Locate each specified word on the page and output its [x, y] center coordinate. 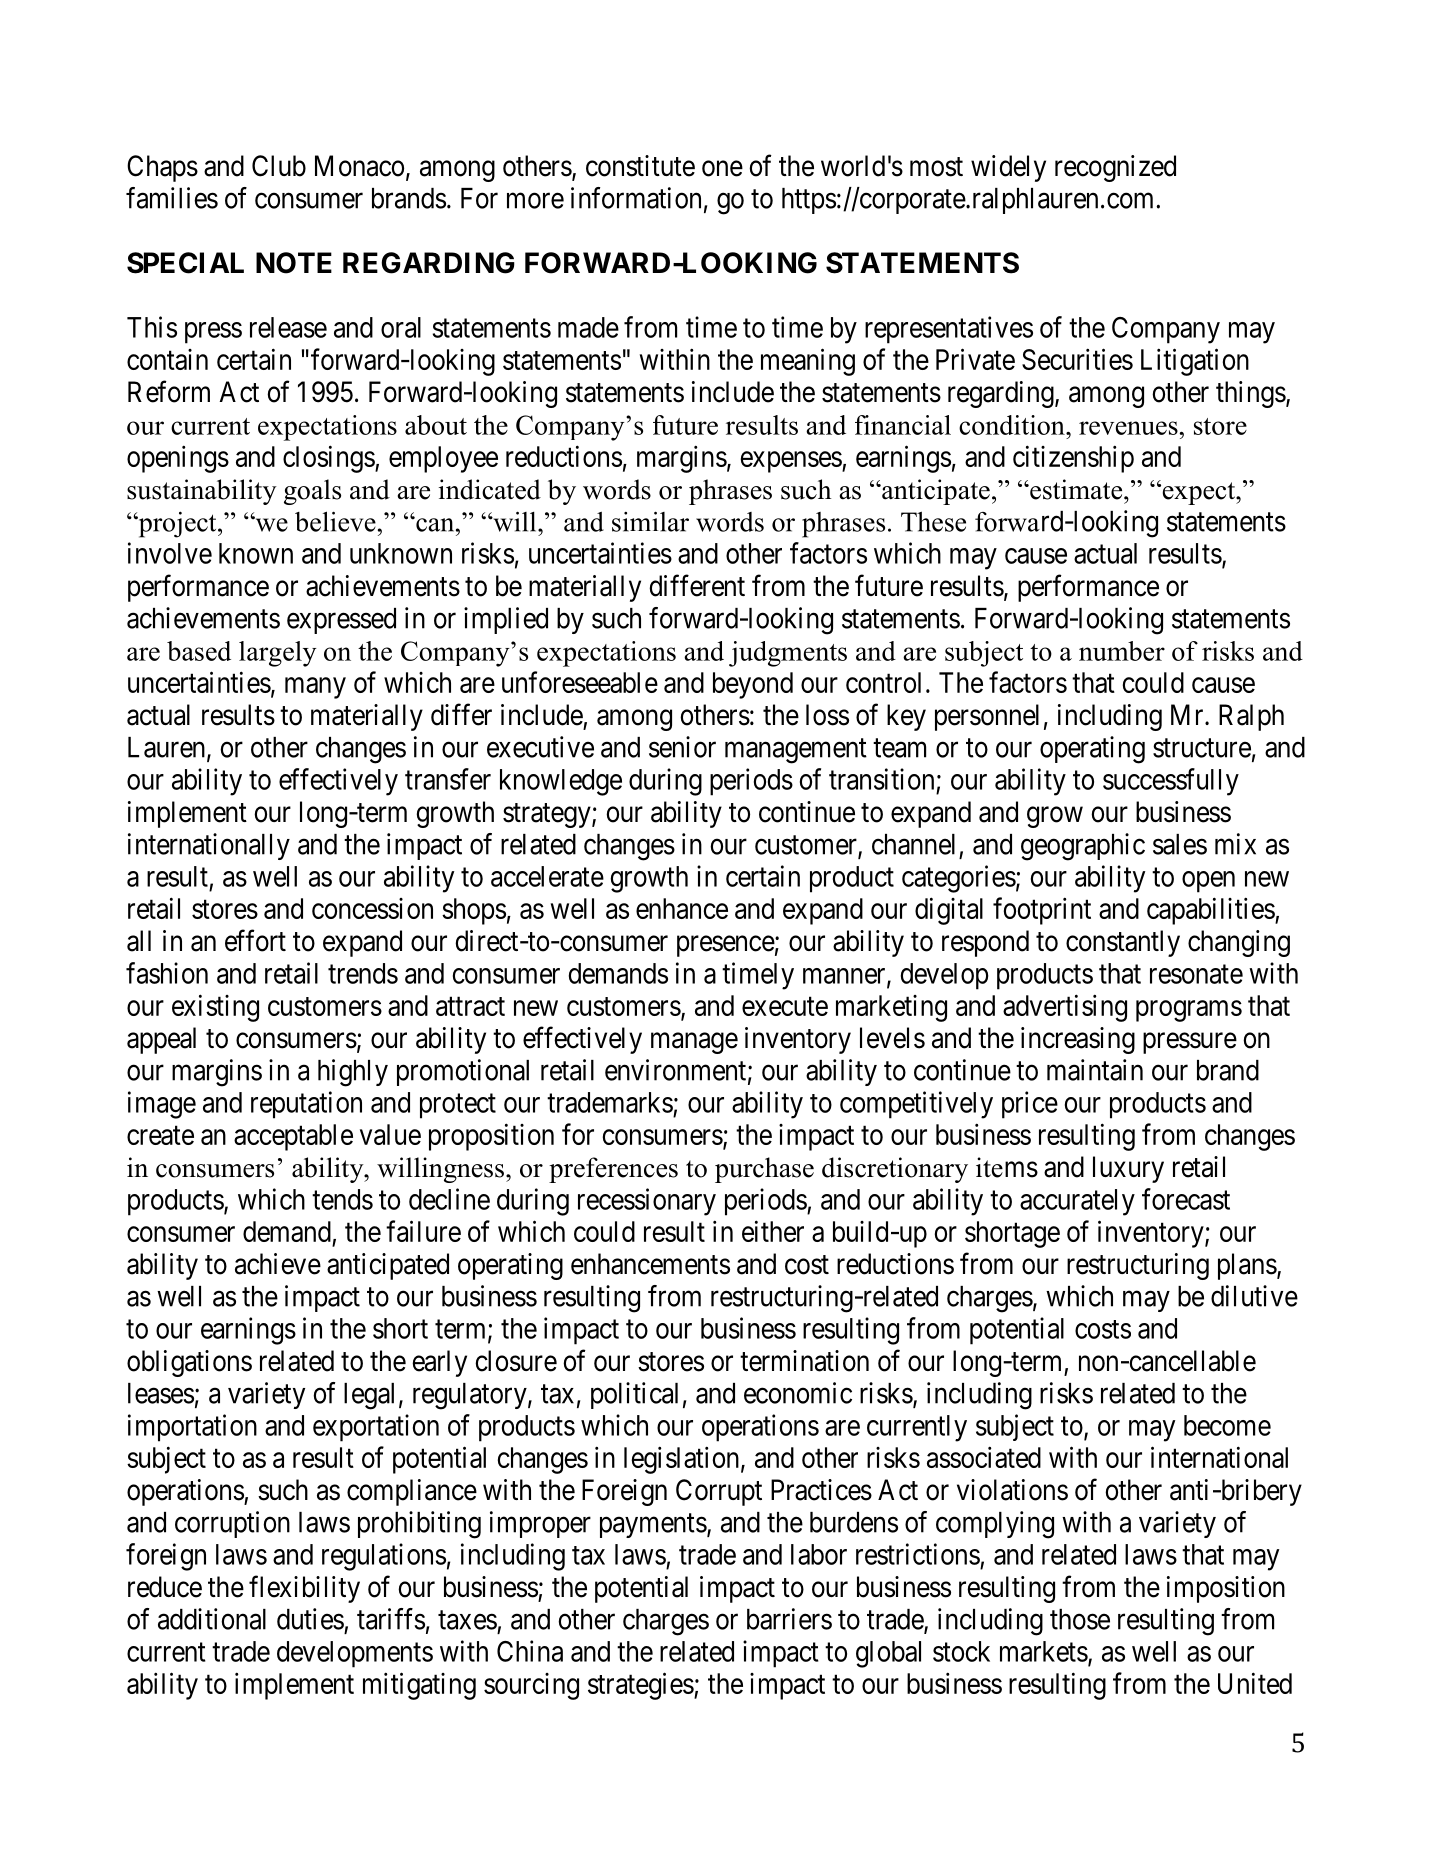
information [636, 198]
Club [279, 166]
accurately [1077, 1202]
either [773, 1231]
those [1080, 1619]
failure [423, 1231]
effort [255, 940]
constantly [1123, 943]
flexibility [304, 1589]
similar [650, 521]
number [1122, 651]
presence [726, 946]
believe [335, 521]
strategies [641, 1686]
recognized [1115, 168]
